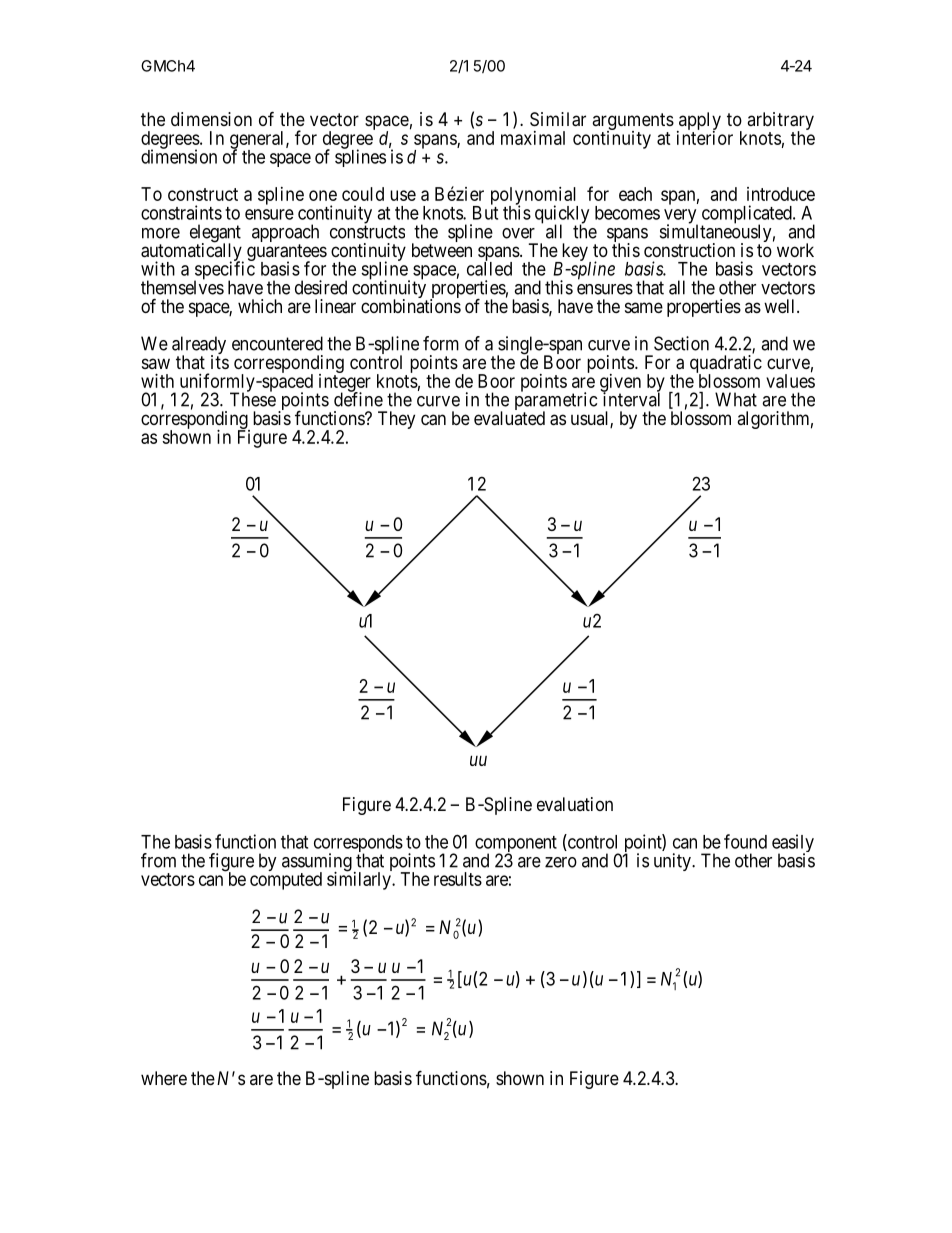 The width and height of the document is (952, 1233). What do you see at coordinates (705, 138) in the document?
I see `interior` at bounding box center [705, 138].
